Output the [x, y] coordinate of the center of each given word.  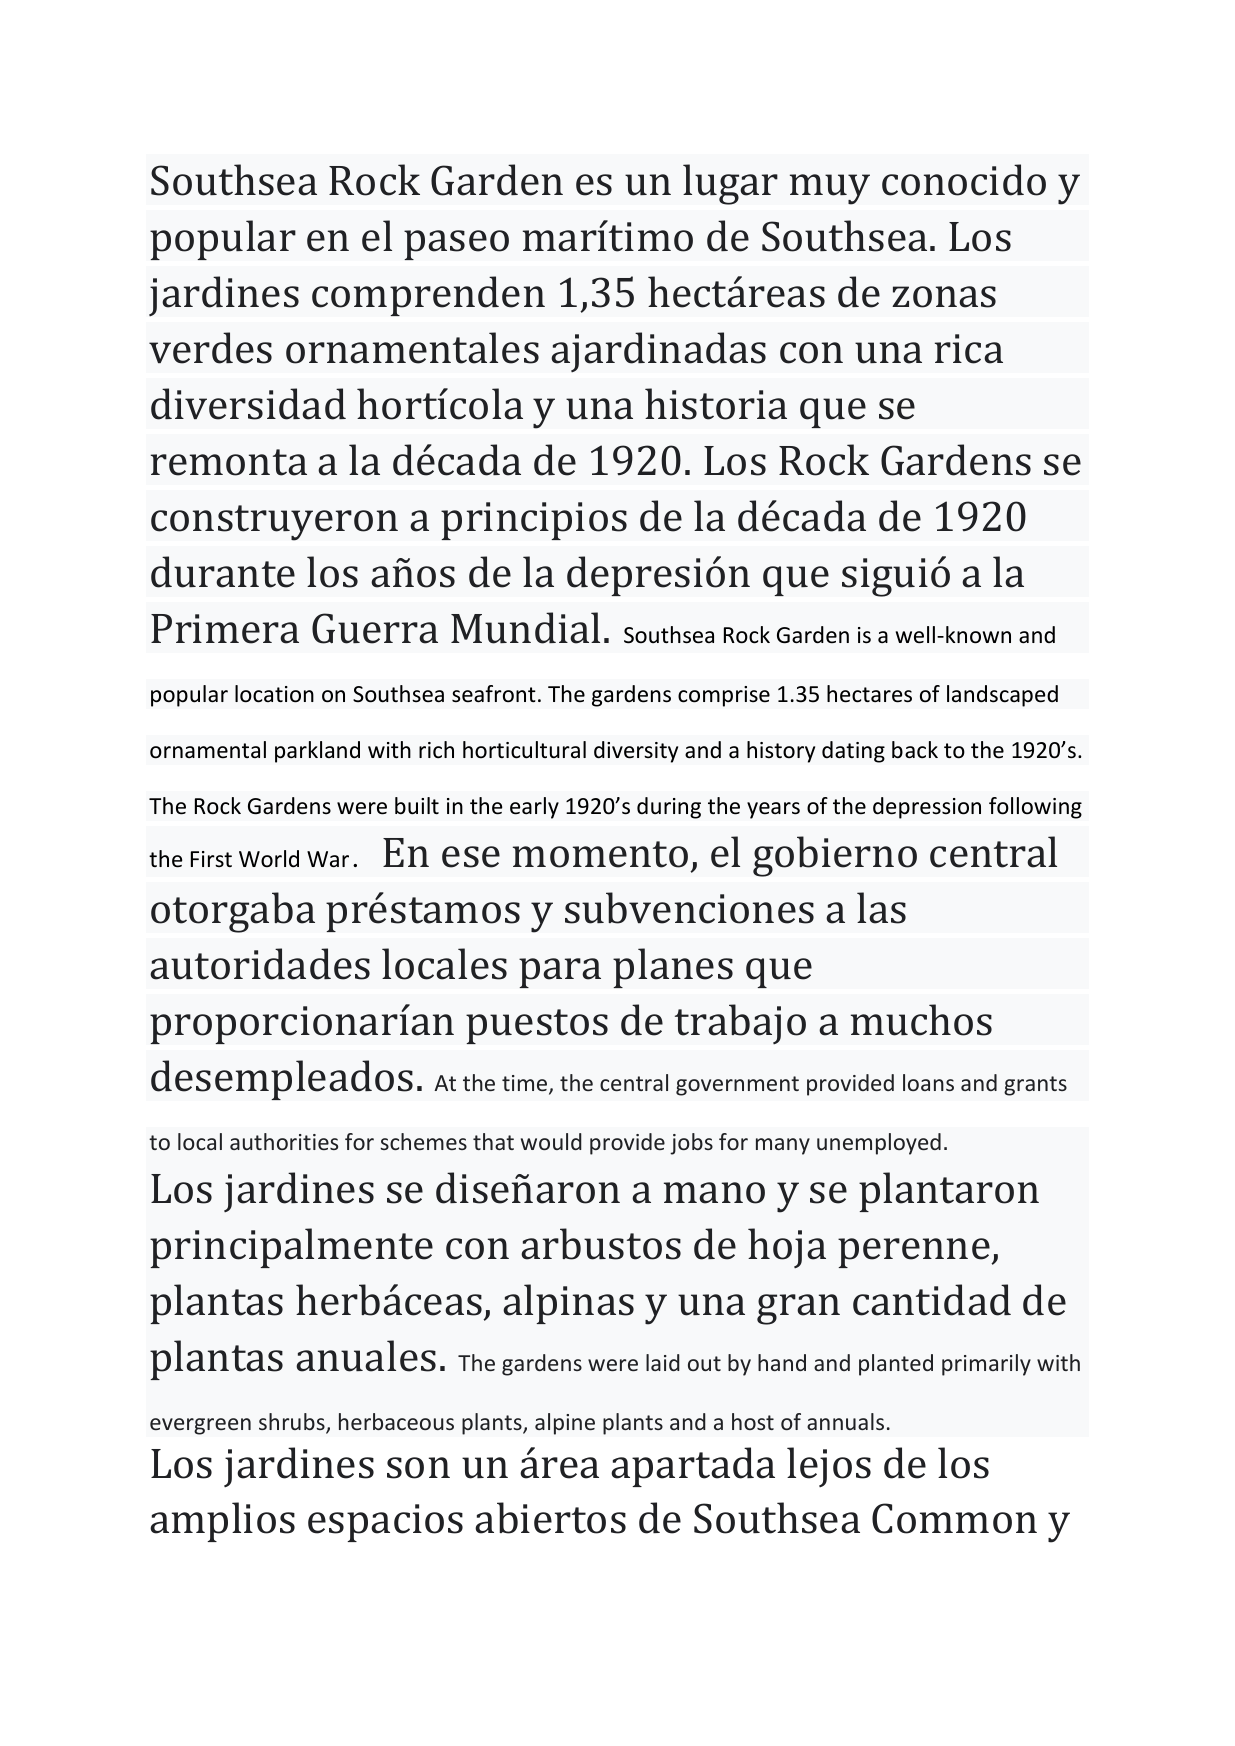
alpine [565, 1424]
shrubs [293, 1423]
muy [830, 189]
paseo [456, 245]
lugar [730, 184]
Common [954, 1518]
